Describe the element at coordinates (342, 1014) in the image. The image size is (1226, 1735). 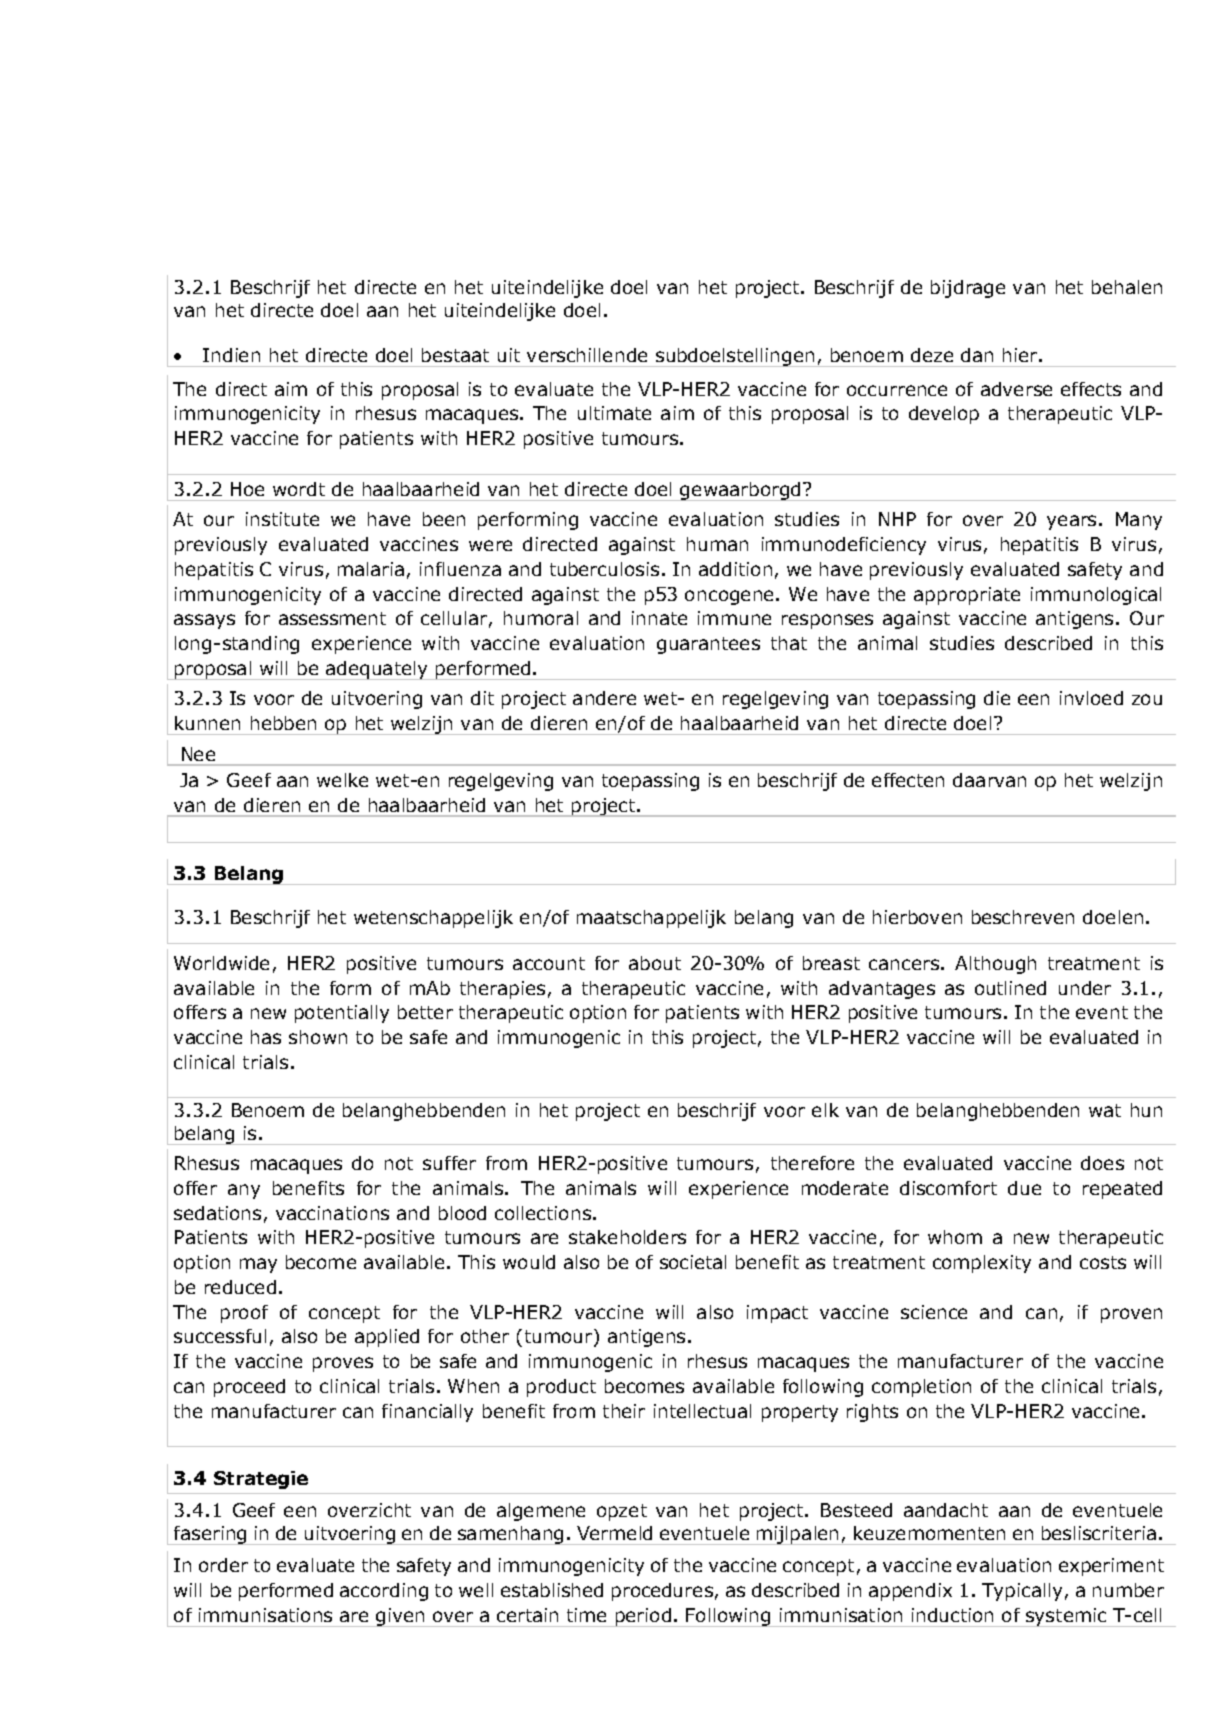
I see `potentially` at that location.
